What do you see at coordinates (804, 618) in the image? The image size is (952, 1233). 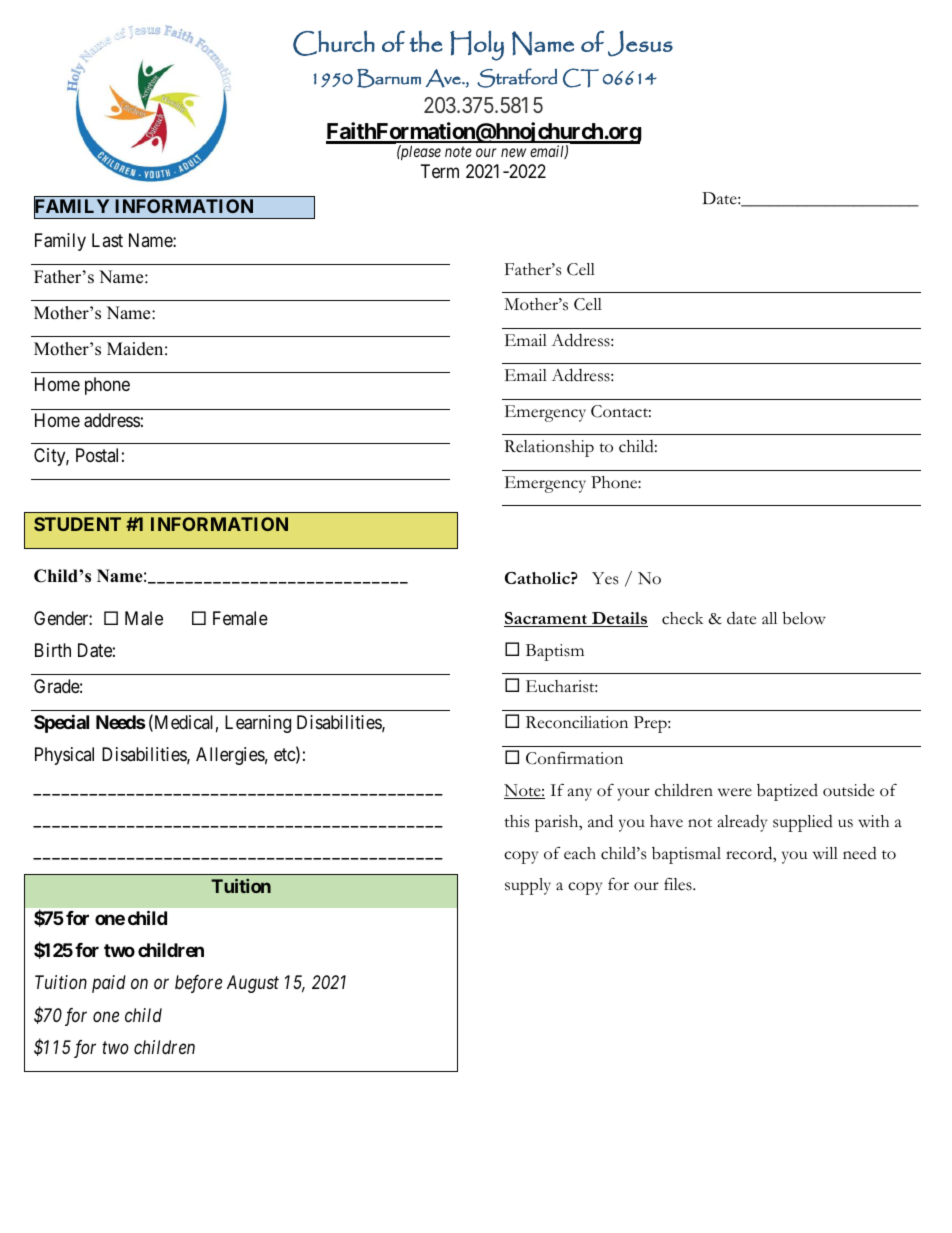 I see `below` at bounding box center [804, 618].
